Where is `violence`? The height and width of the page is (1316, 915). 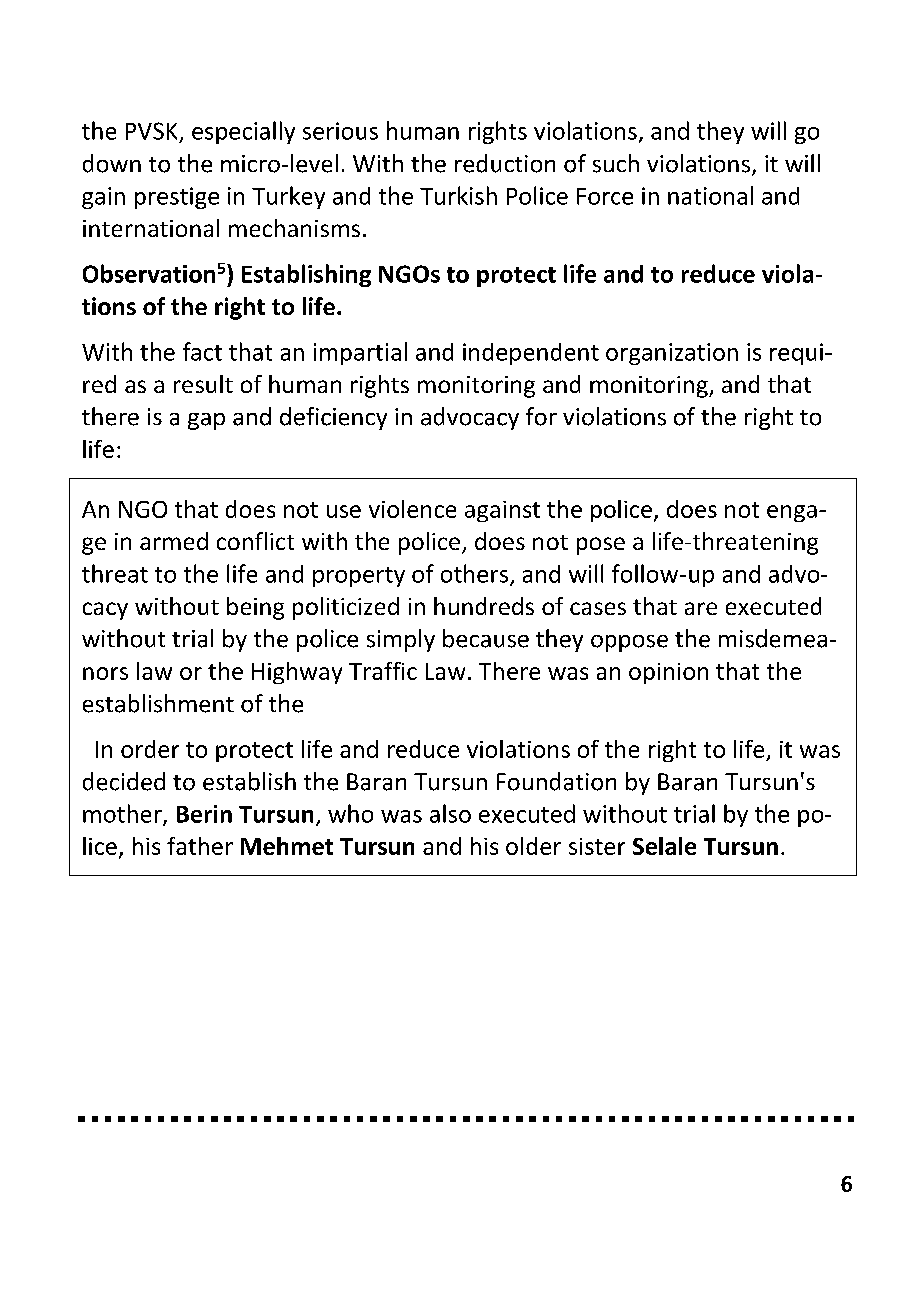 violence is located at coordinates (412, 509).
